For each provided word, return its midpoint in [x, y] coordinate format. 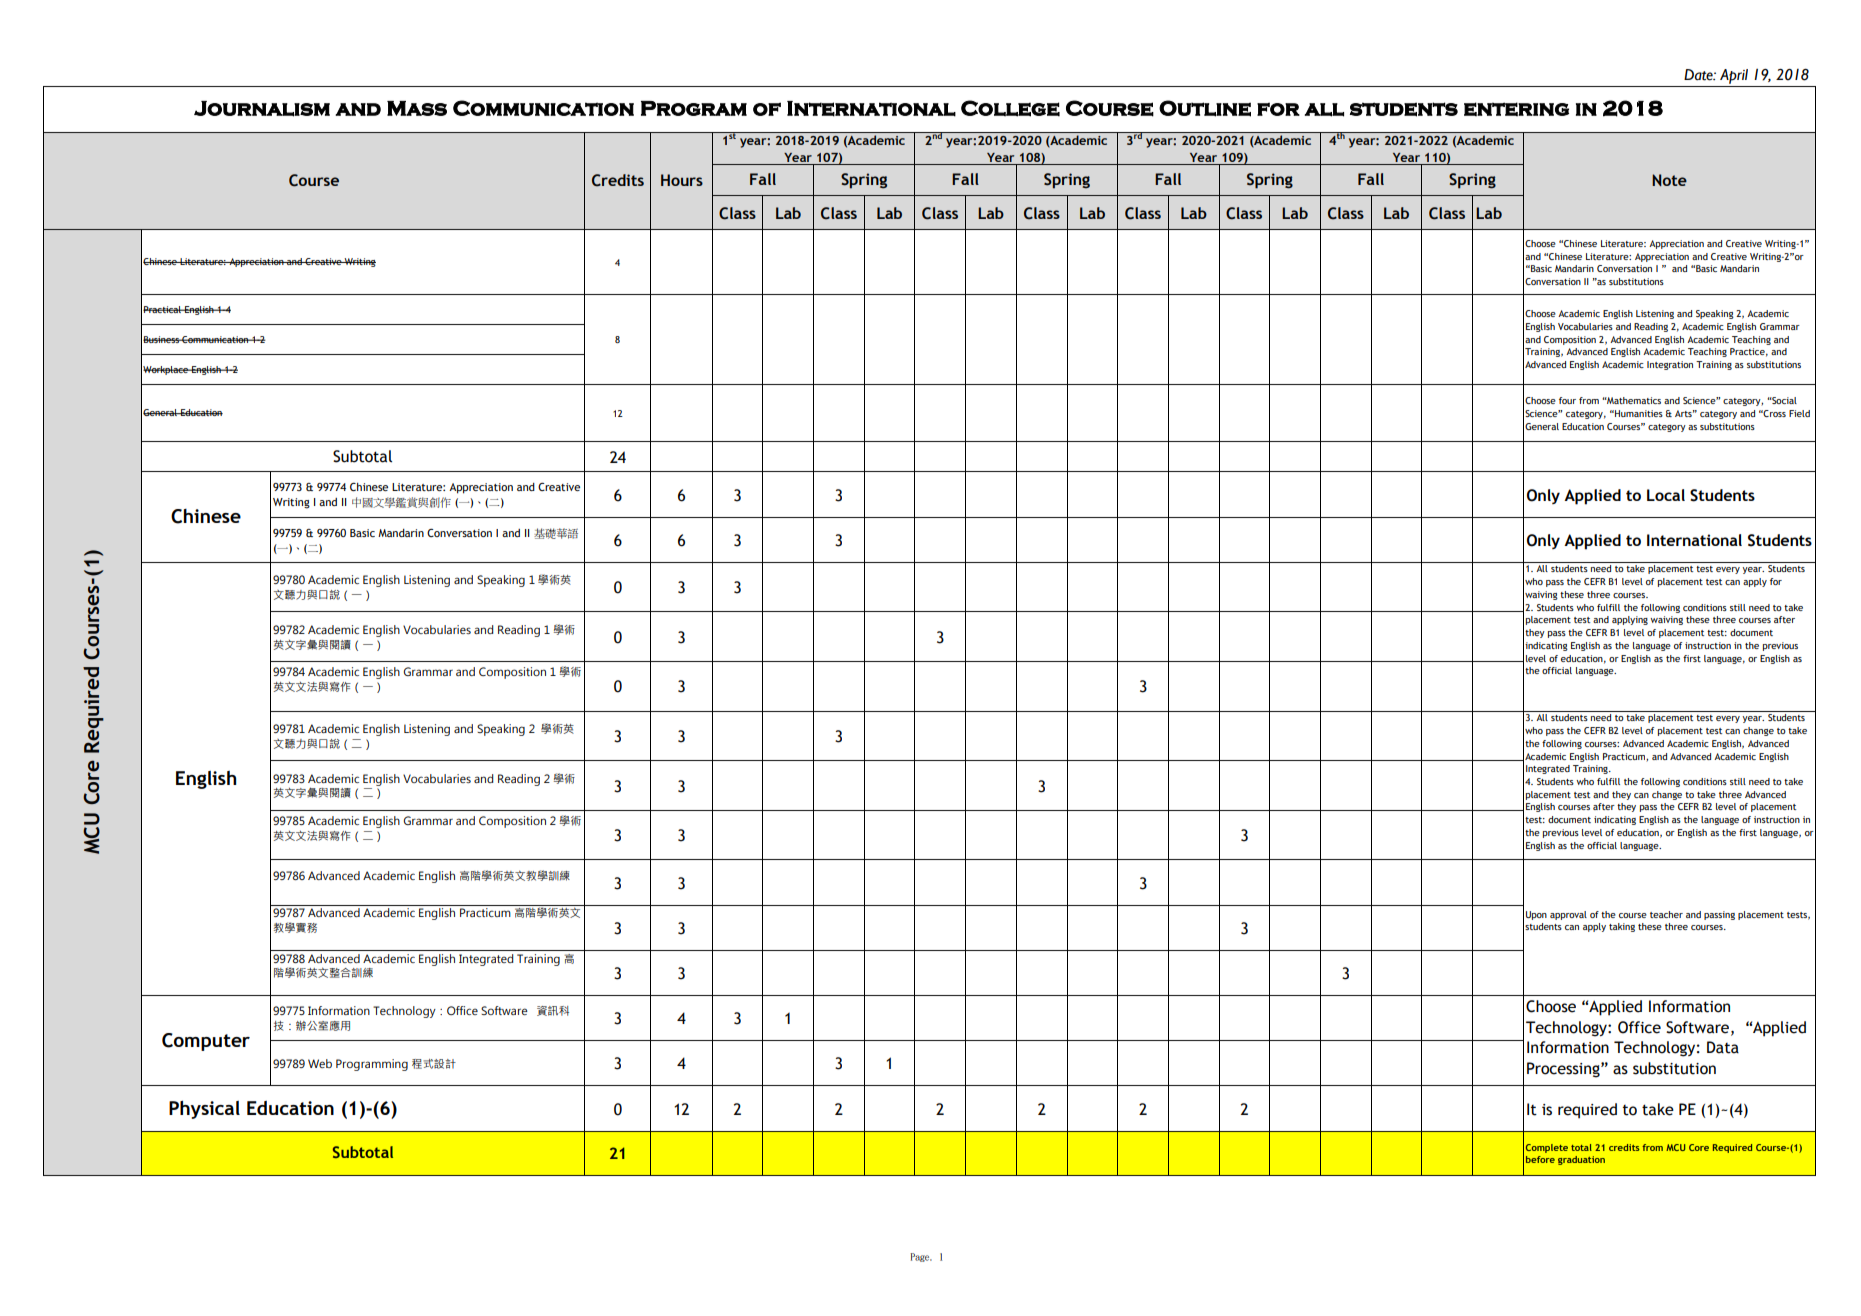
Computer [206, 1042]
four [1567, 400]
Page [921, 1257]
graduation [1581, 1160]
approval [1568, 915]
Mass [417, 108]
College [1010, 108]
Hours [682, 180]
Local [1666, 495]
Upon [1536, 915]
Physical [204, 1110]
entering [1516, 109]
